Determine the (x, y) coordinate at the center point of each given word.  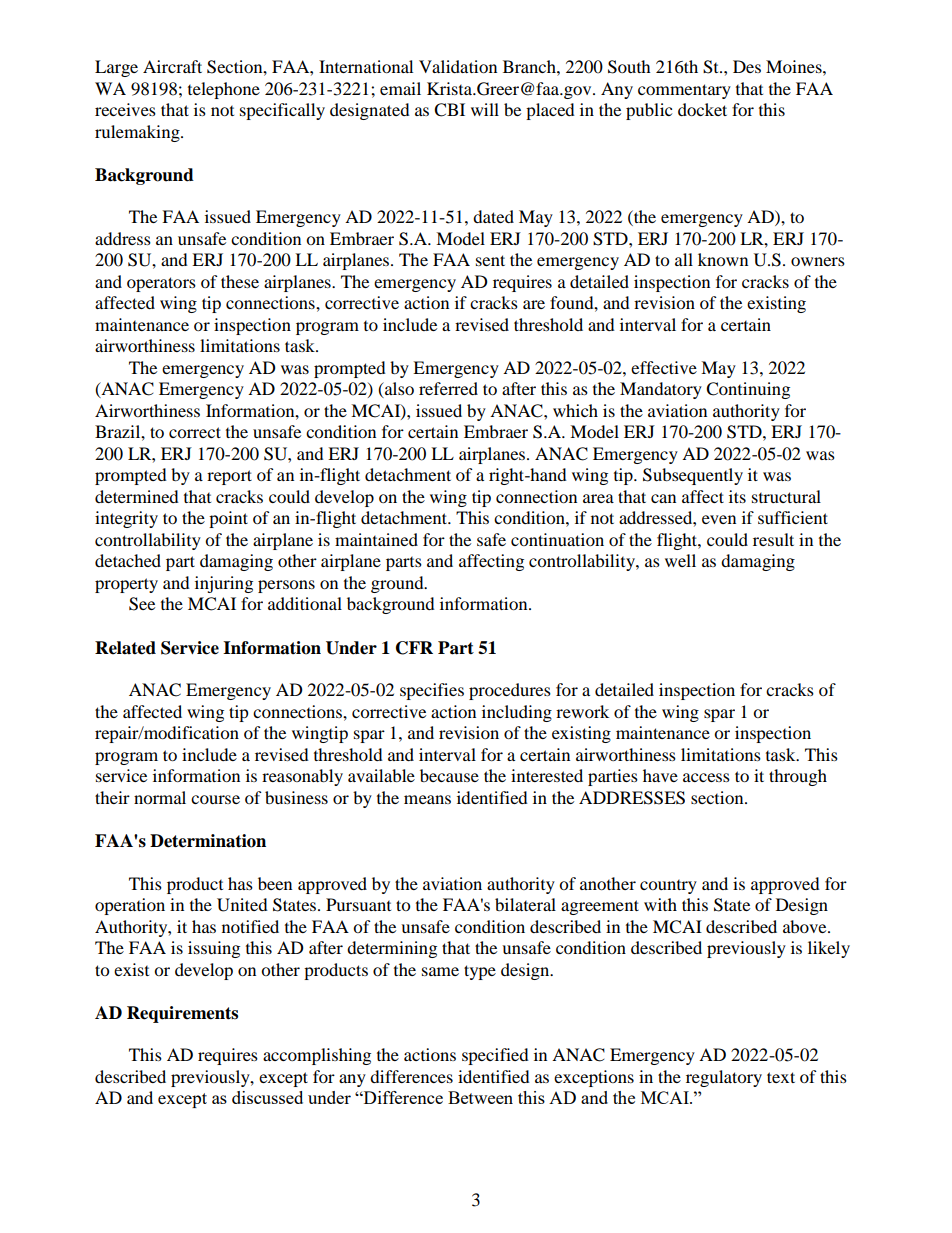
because (449, 775)
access (706, 777)
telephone (224, 90)
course (215, 799)
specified (495, 1056)
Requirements (182, 1014)
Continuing (748, 390)
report (229, 477)
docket (702, 109)
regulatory (724, 1078)
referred (448, 388)
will (485, 109)
